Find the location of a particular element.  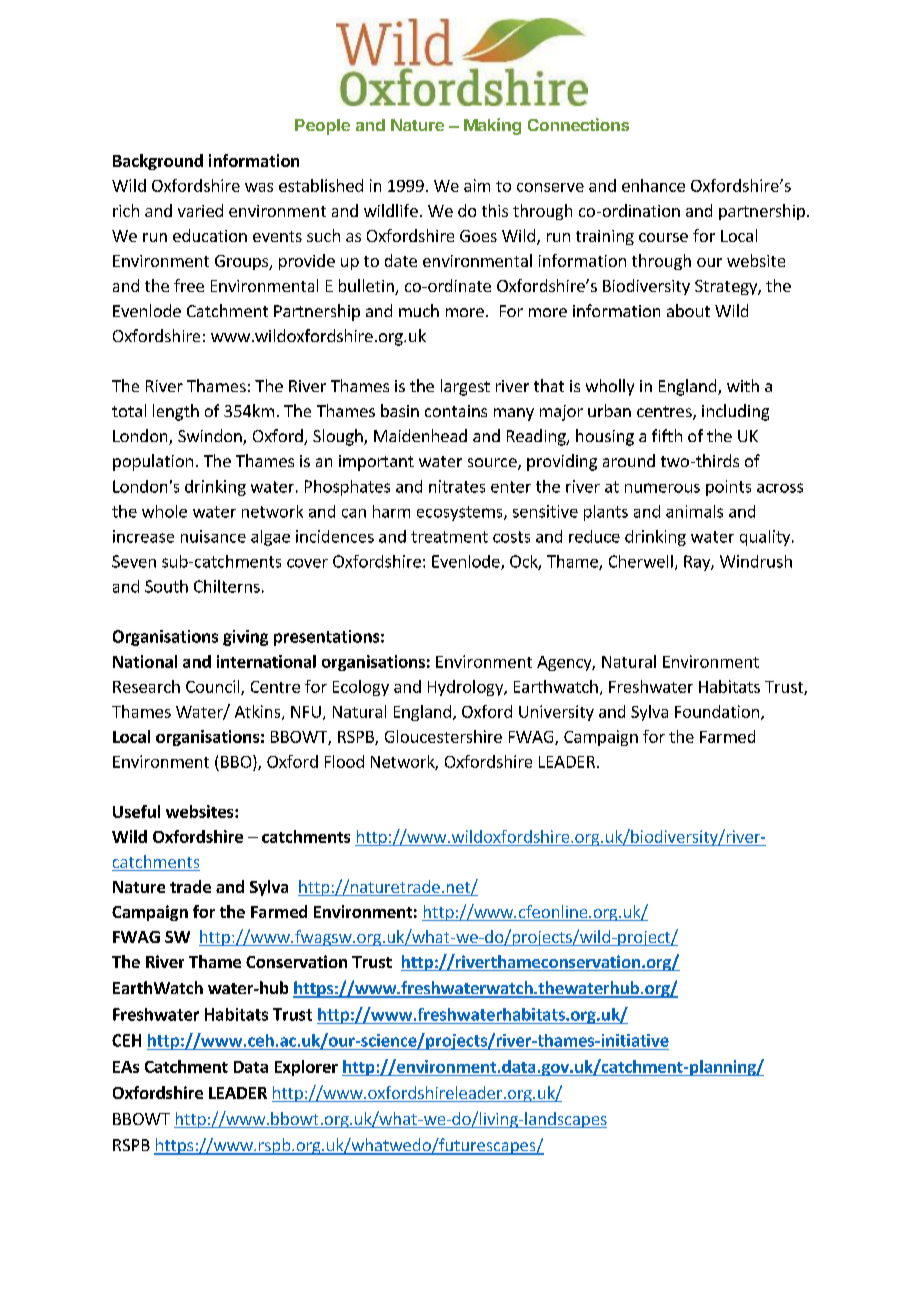

Maidenhead is located at coordinates (420, 435).
